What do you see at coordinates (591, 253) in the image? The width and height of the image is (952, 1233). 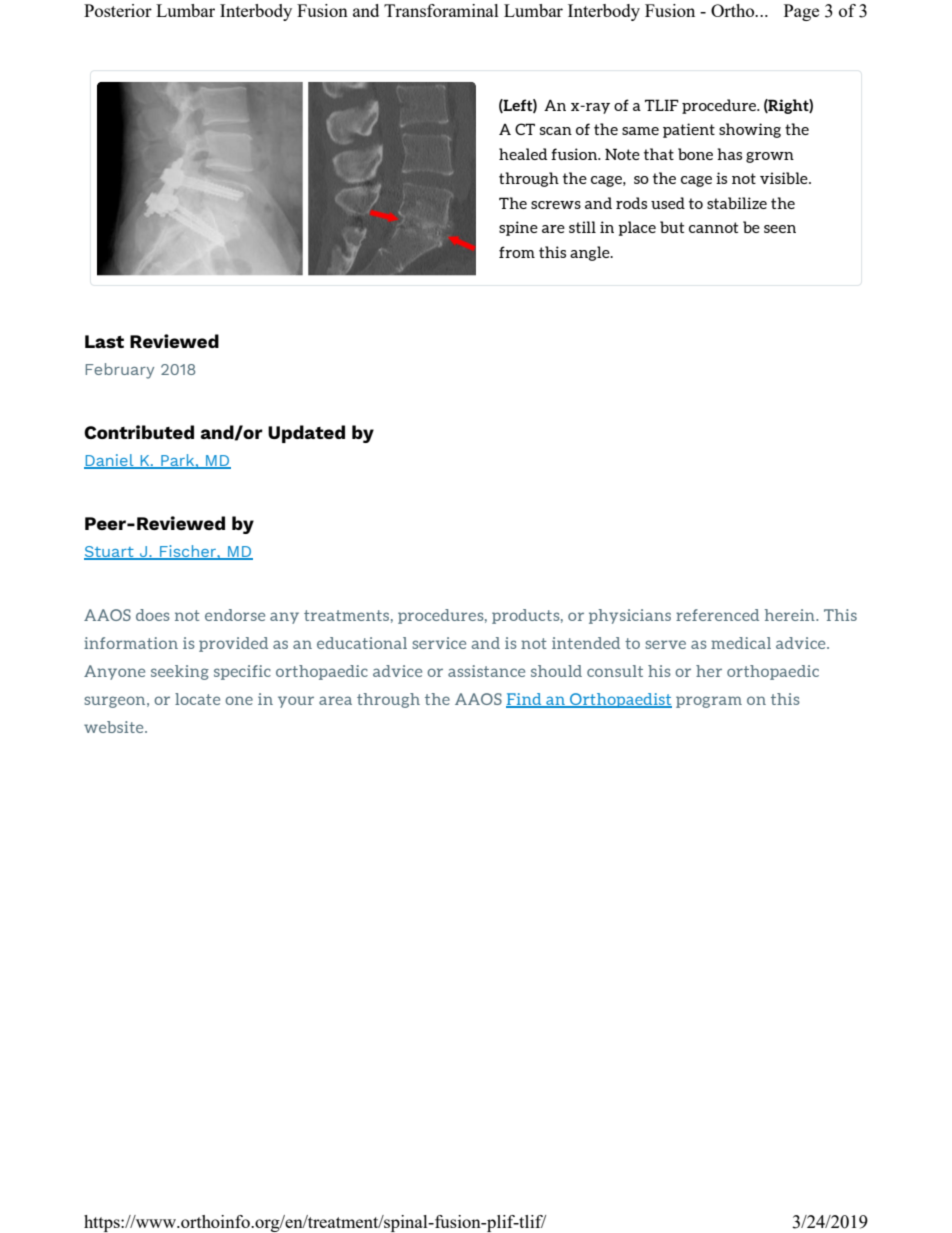 I see `angle` at bounding box center [591, 253].
